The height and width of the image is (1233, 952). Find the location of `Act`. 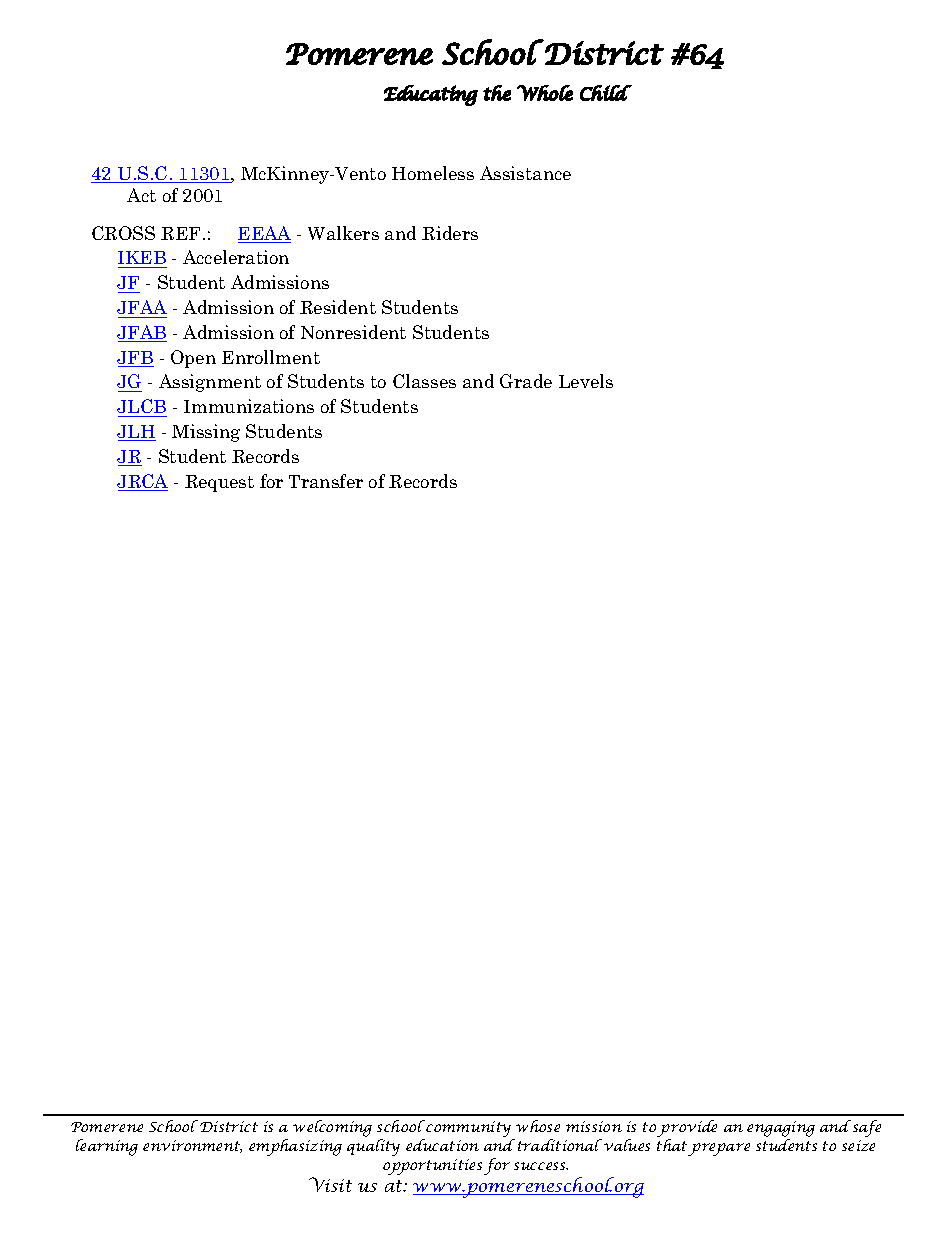

Act is located at coordinates (141, 195).
